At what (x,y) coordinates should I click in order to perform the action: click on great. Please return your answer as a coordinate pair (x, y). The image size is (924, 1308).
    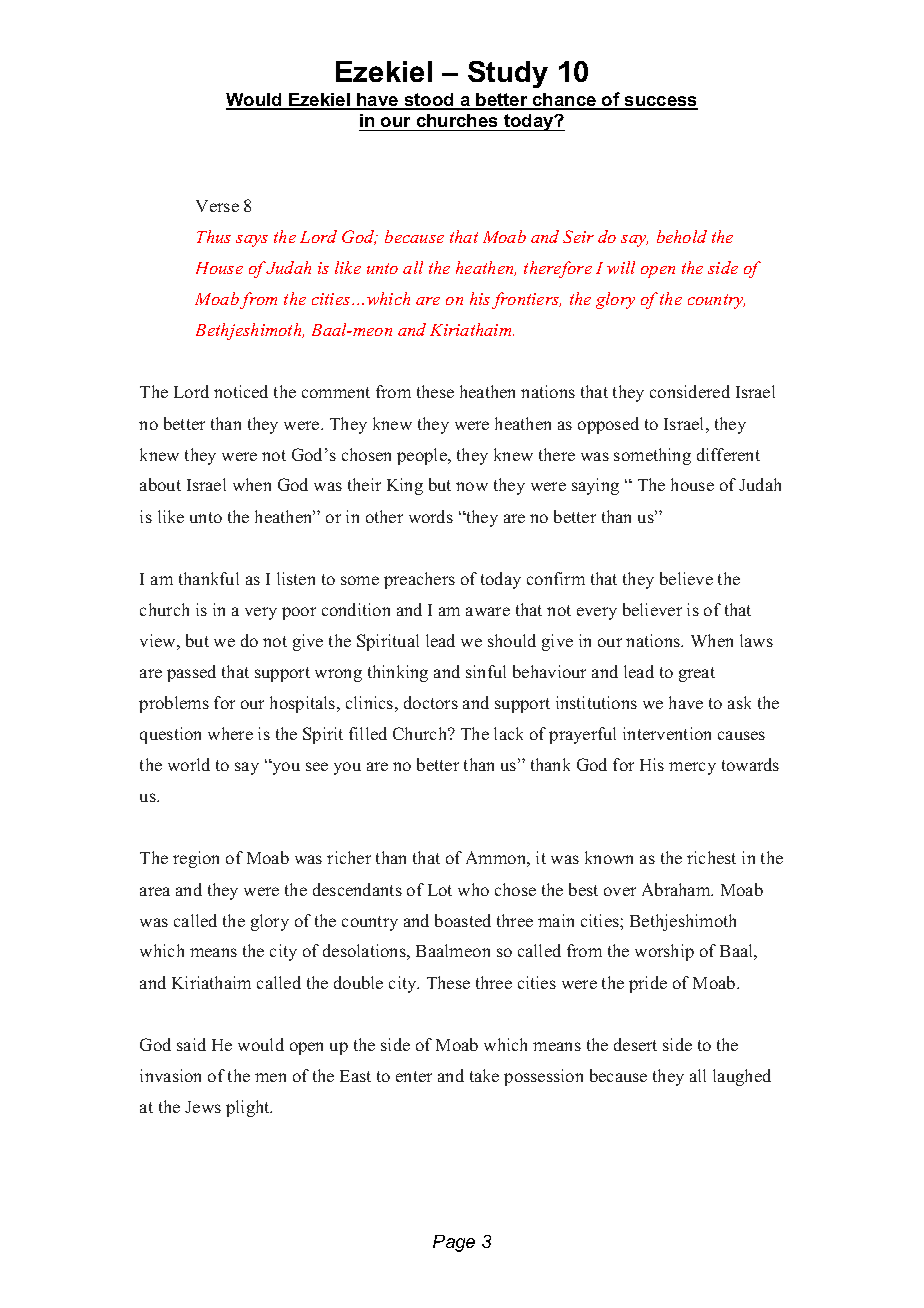
    Looking at the image, I should click on (697, 674).
